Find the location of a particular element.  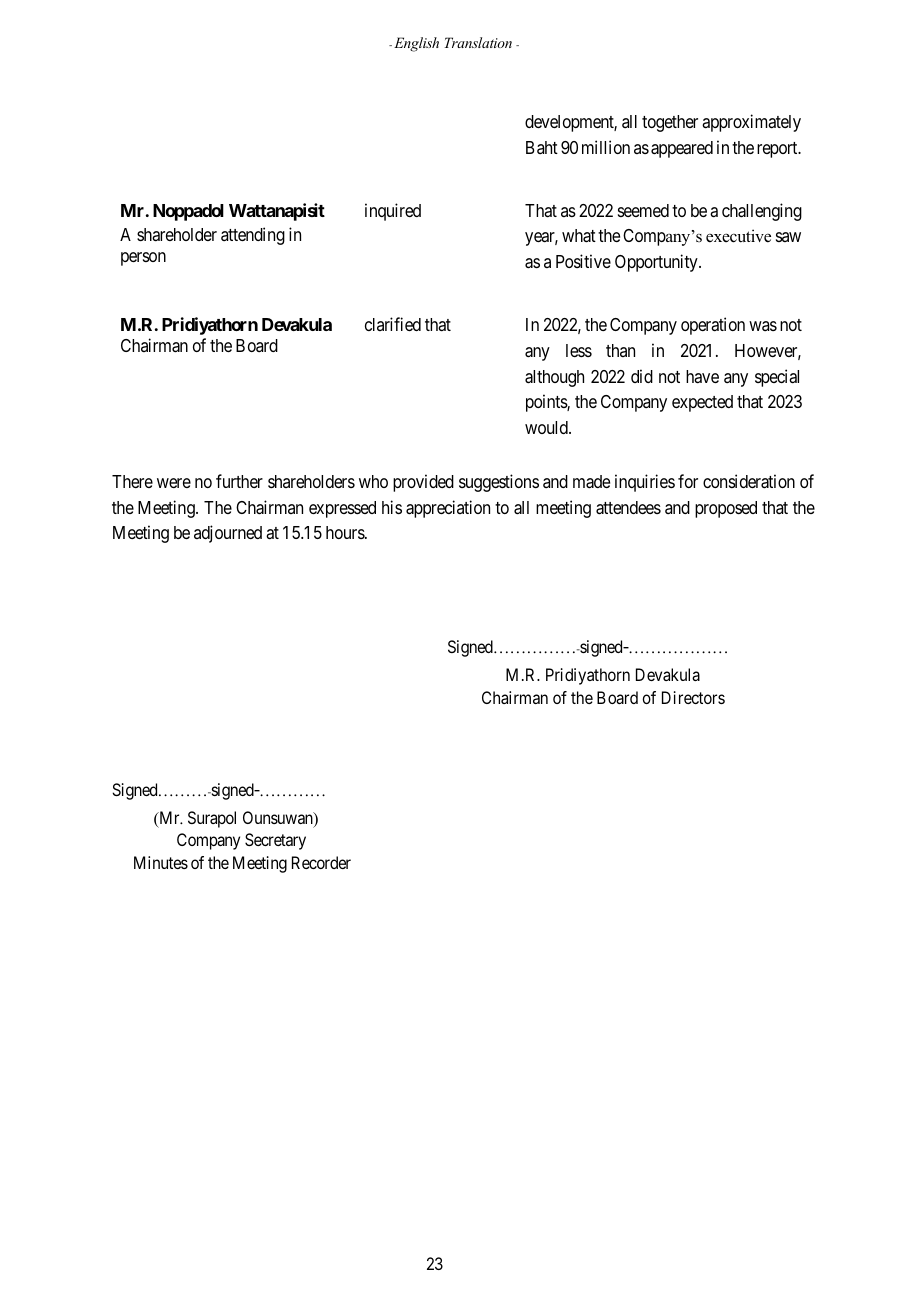

proposed is located at coordinates (726, 509).
